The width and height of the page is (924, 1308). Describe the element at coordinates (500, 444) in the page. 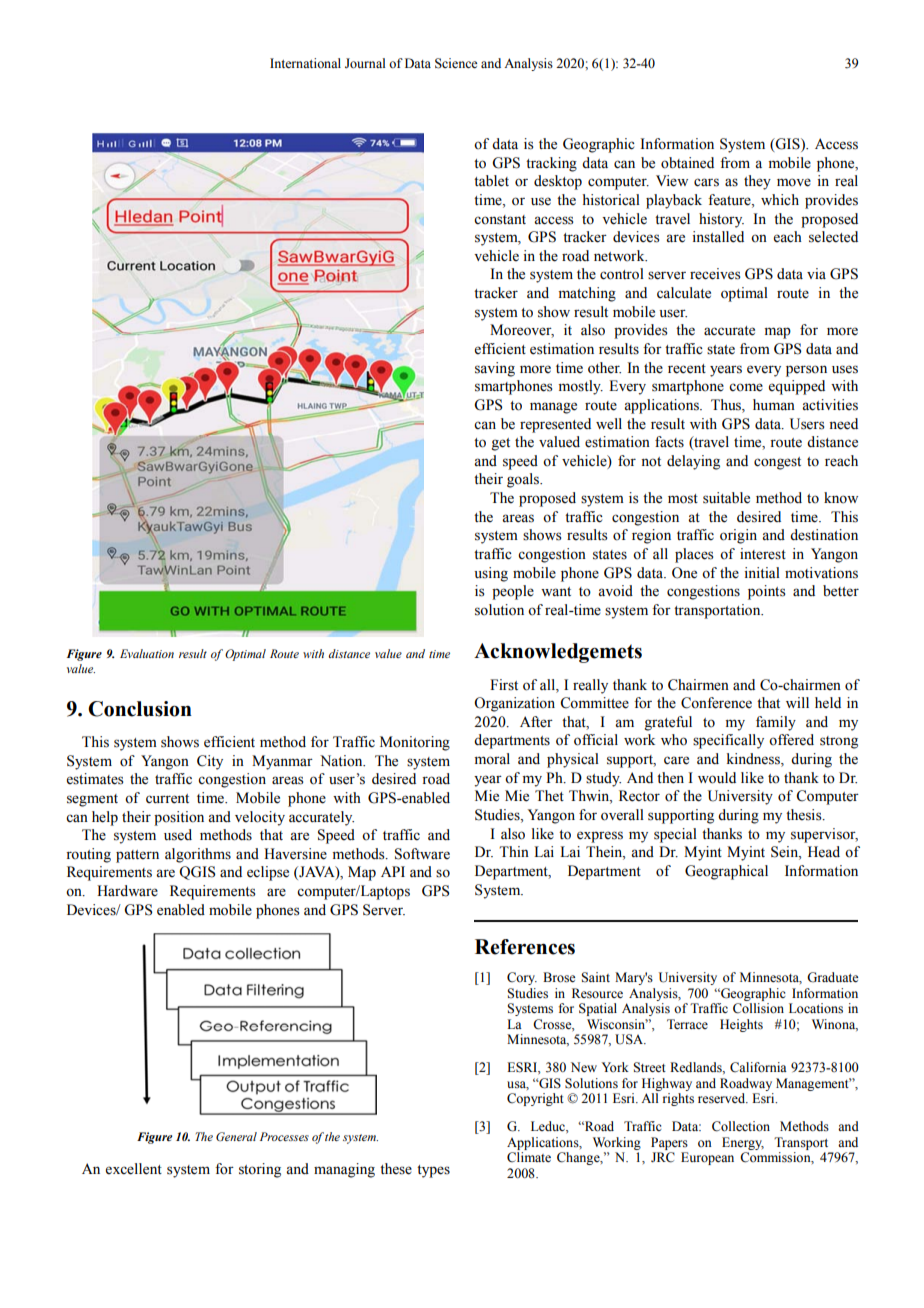

I see `get` at that location.
